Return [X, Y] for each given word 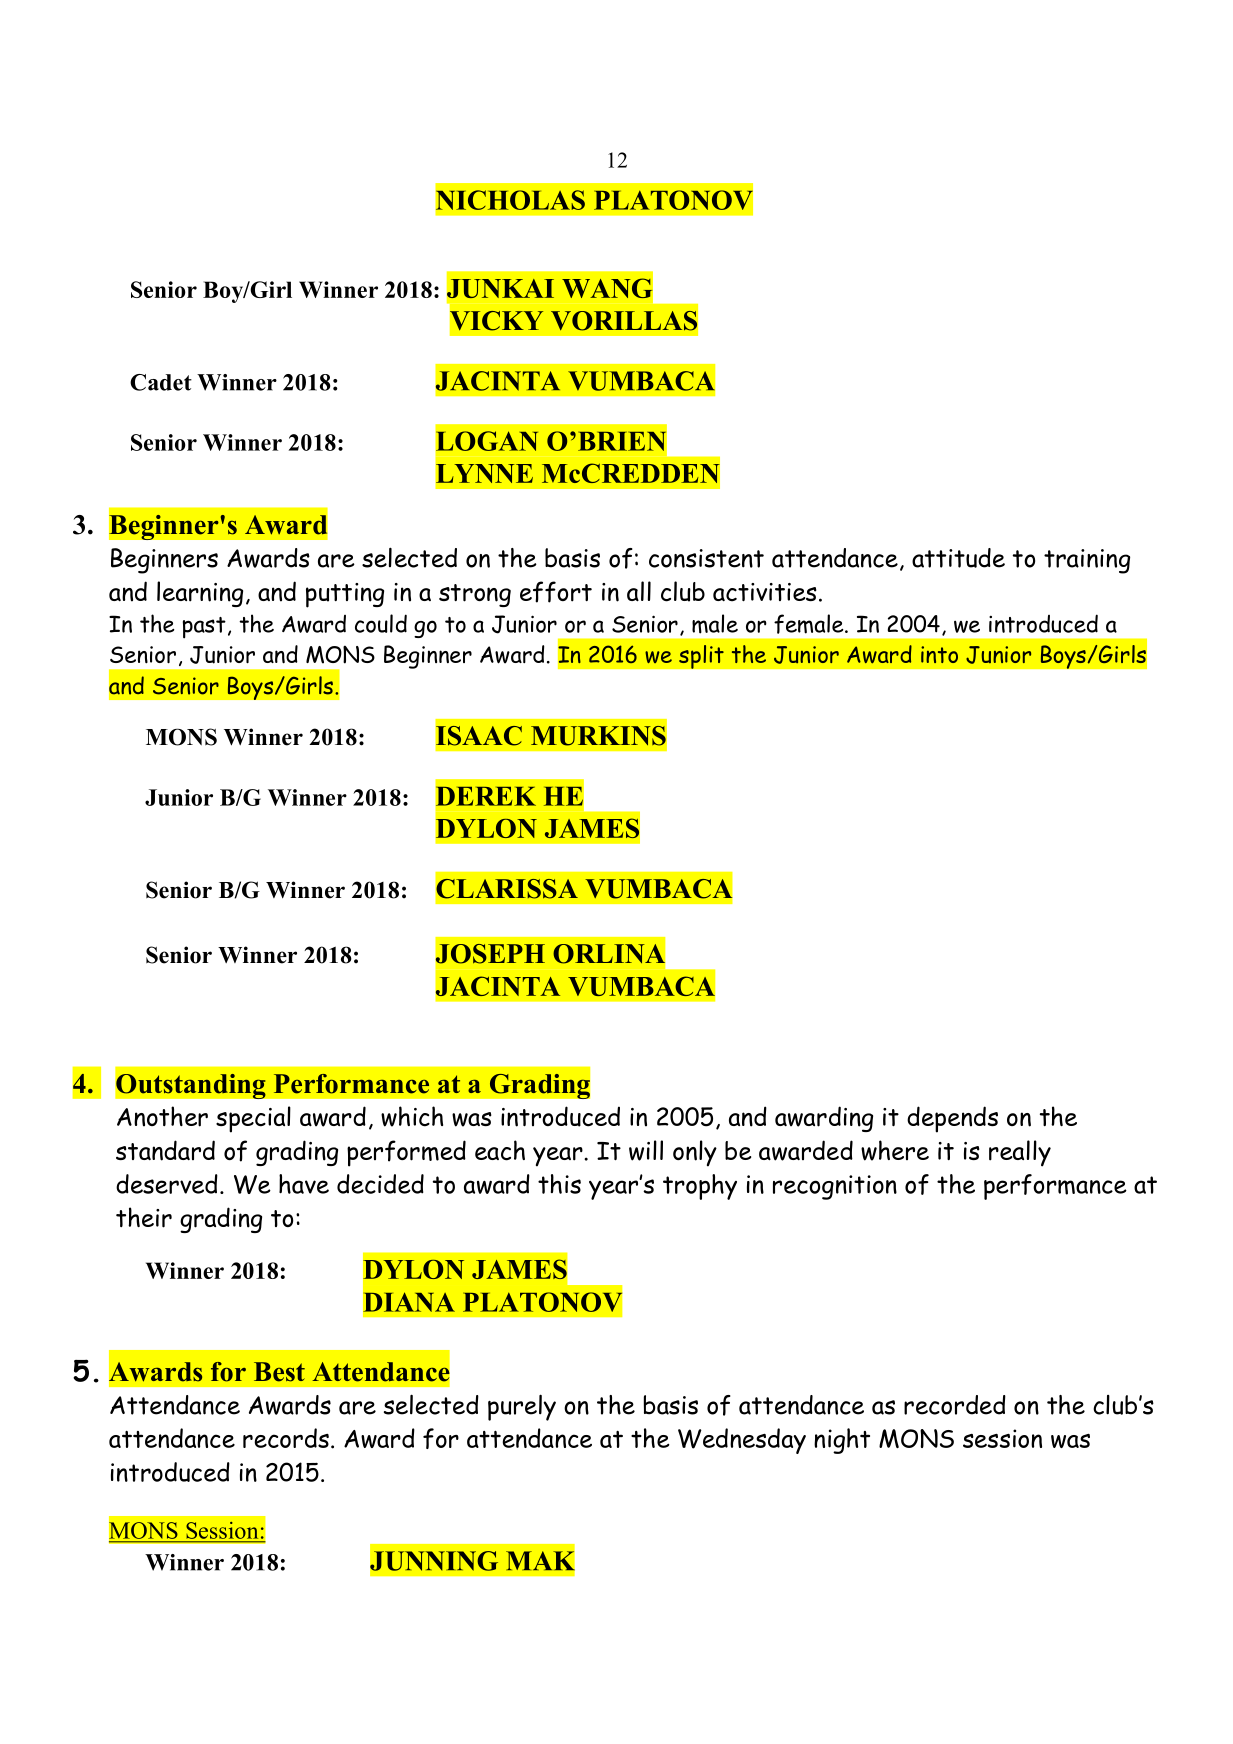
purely [522, 1407]
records [286, 1438]
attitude [958, 558]
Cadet [161, 382]
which [412, 1116]
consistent [706, 558]
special [253, 1119]
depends [952, 1119]
